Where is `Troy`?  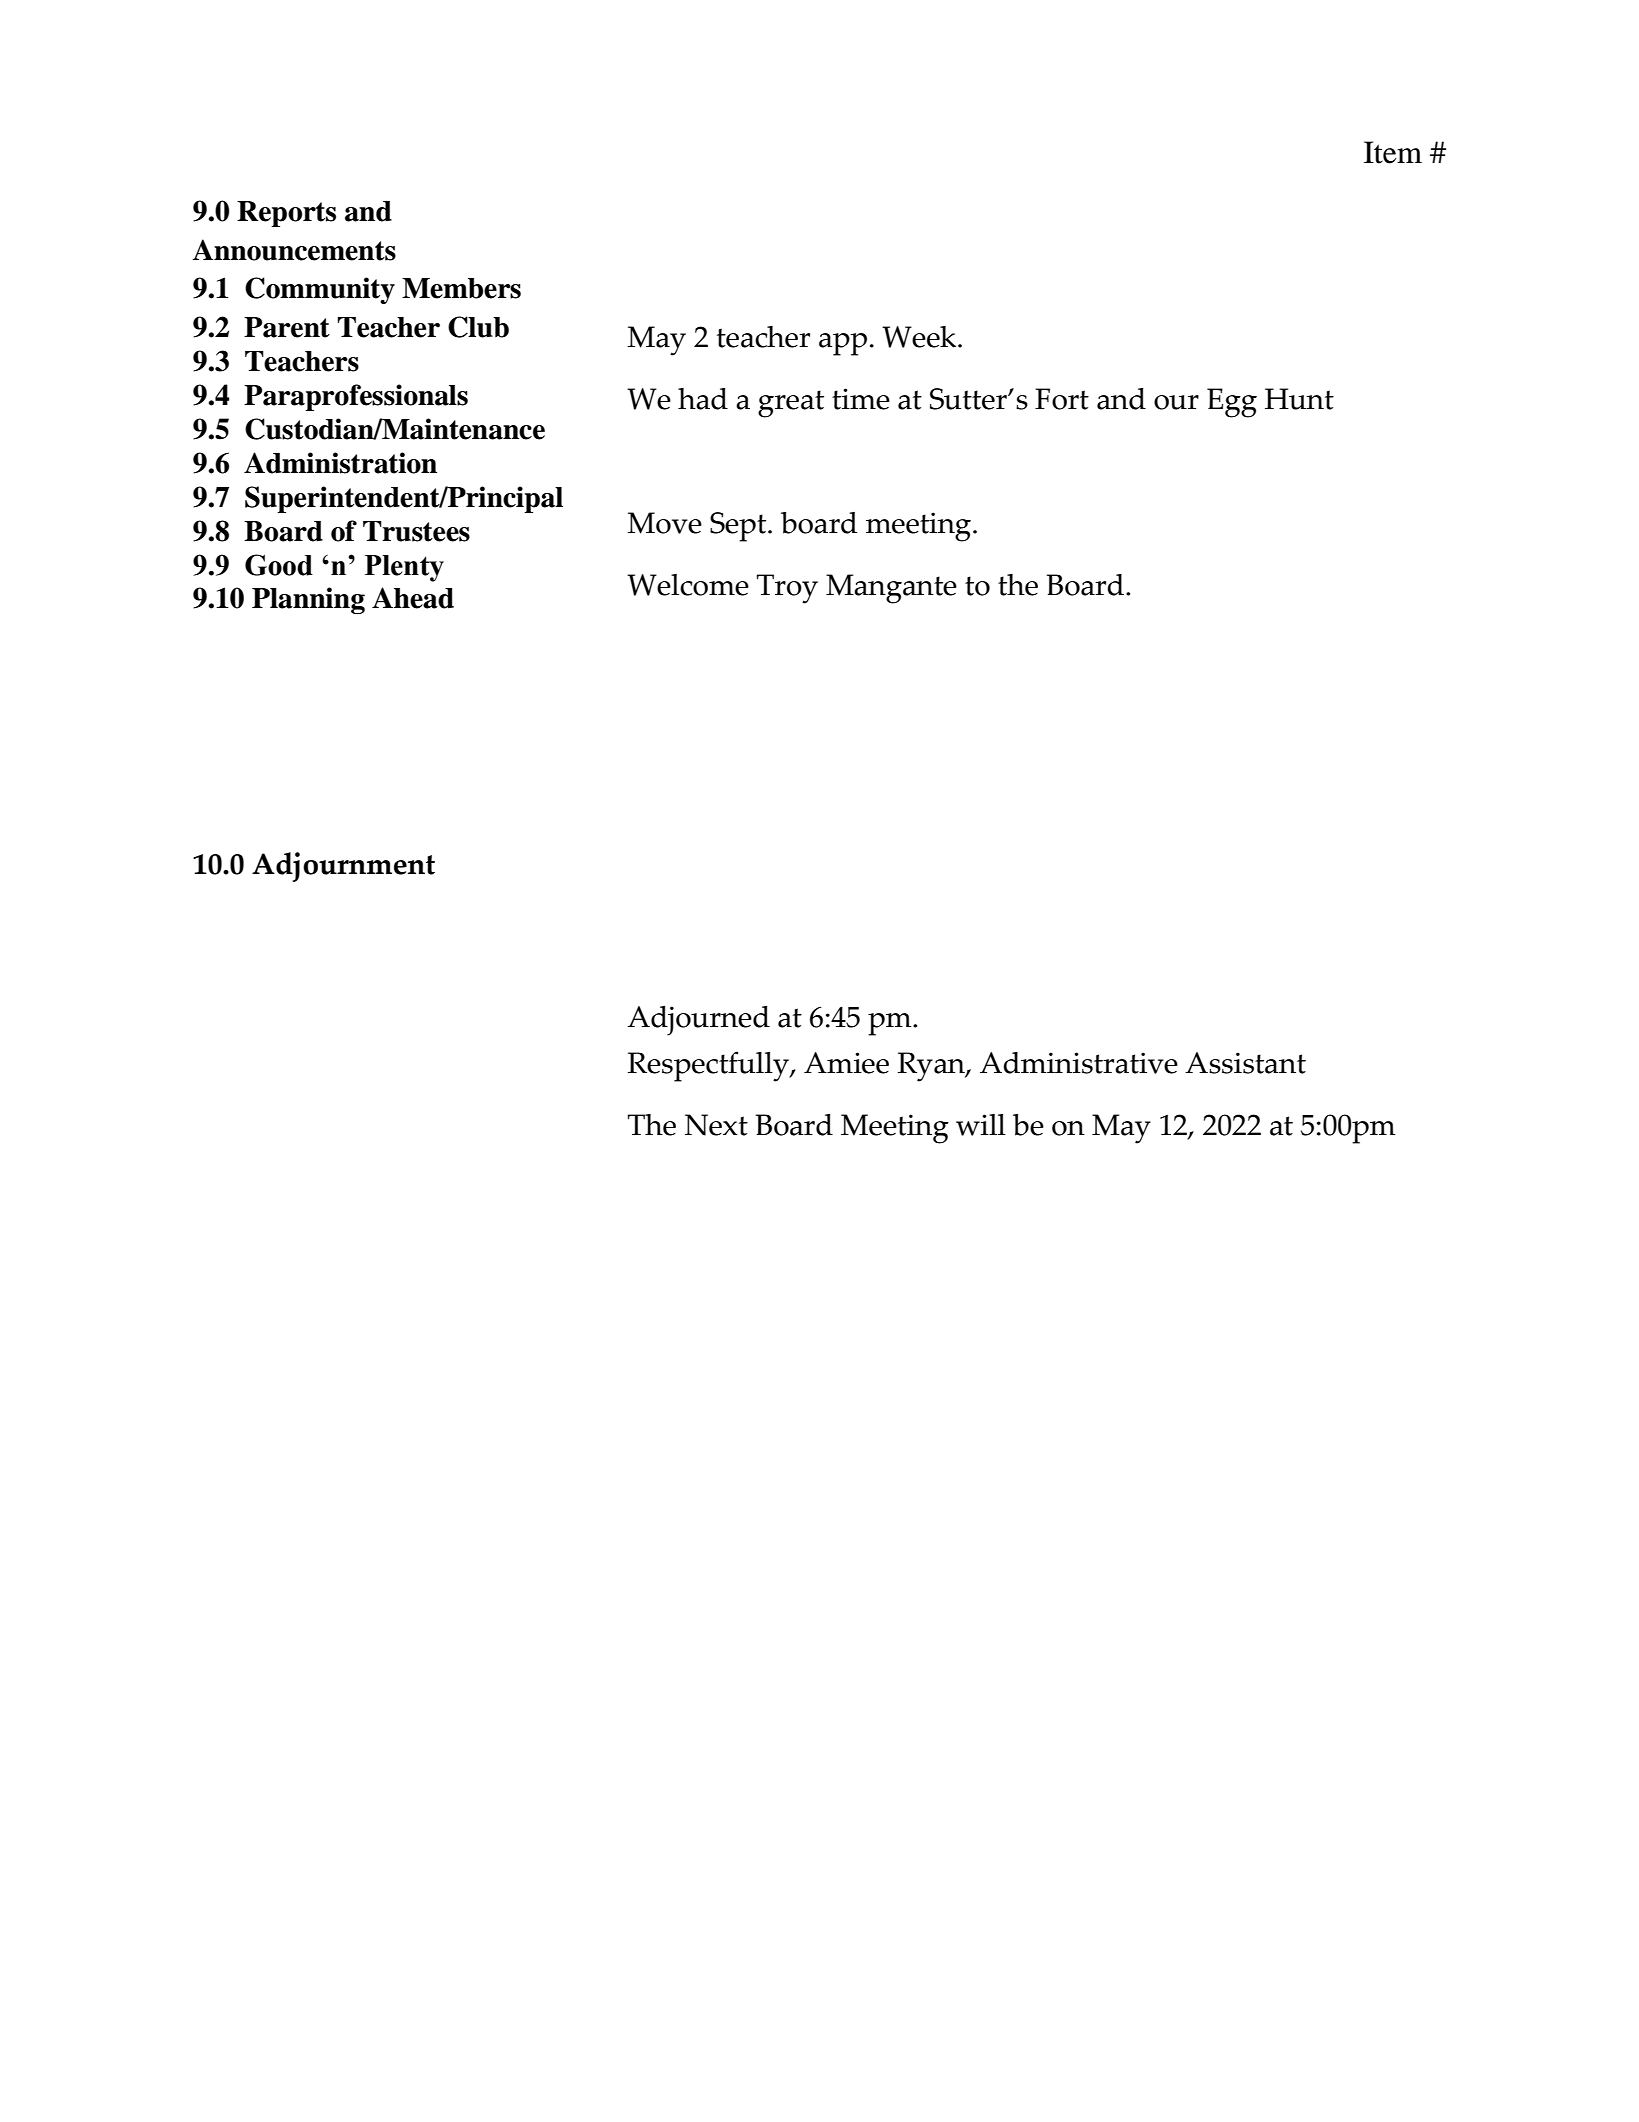 Troy is located at coordinates (787, 589).
